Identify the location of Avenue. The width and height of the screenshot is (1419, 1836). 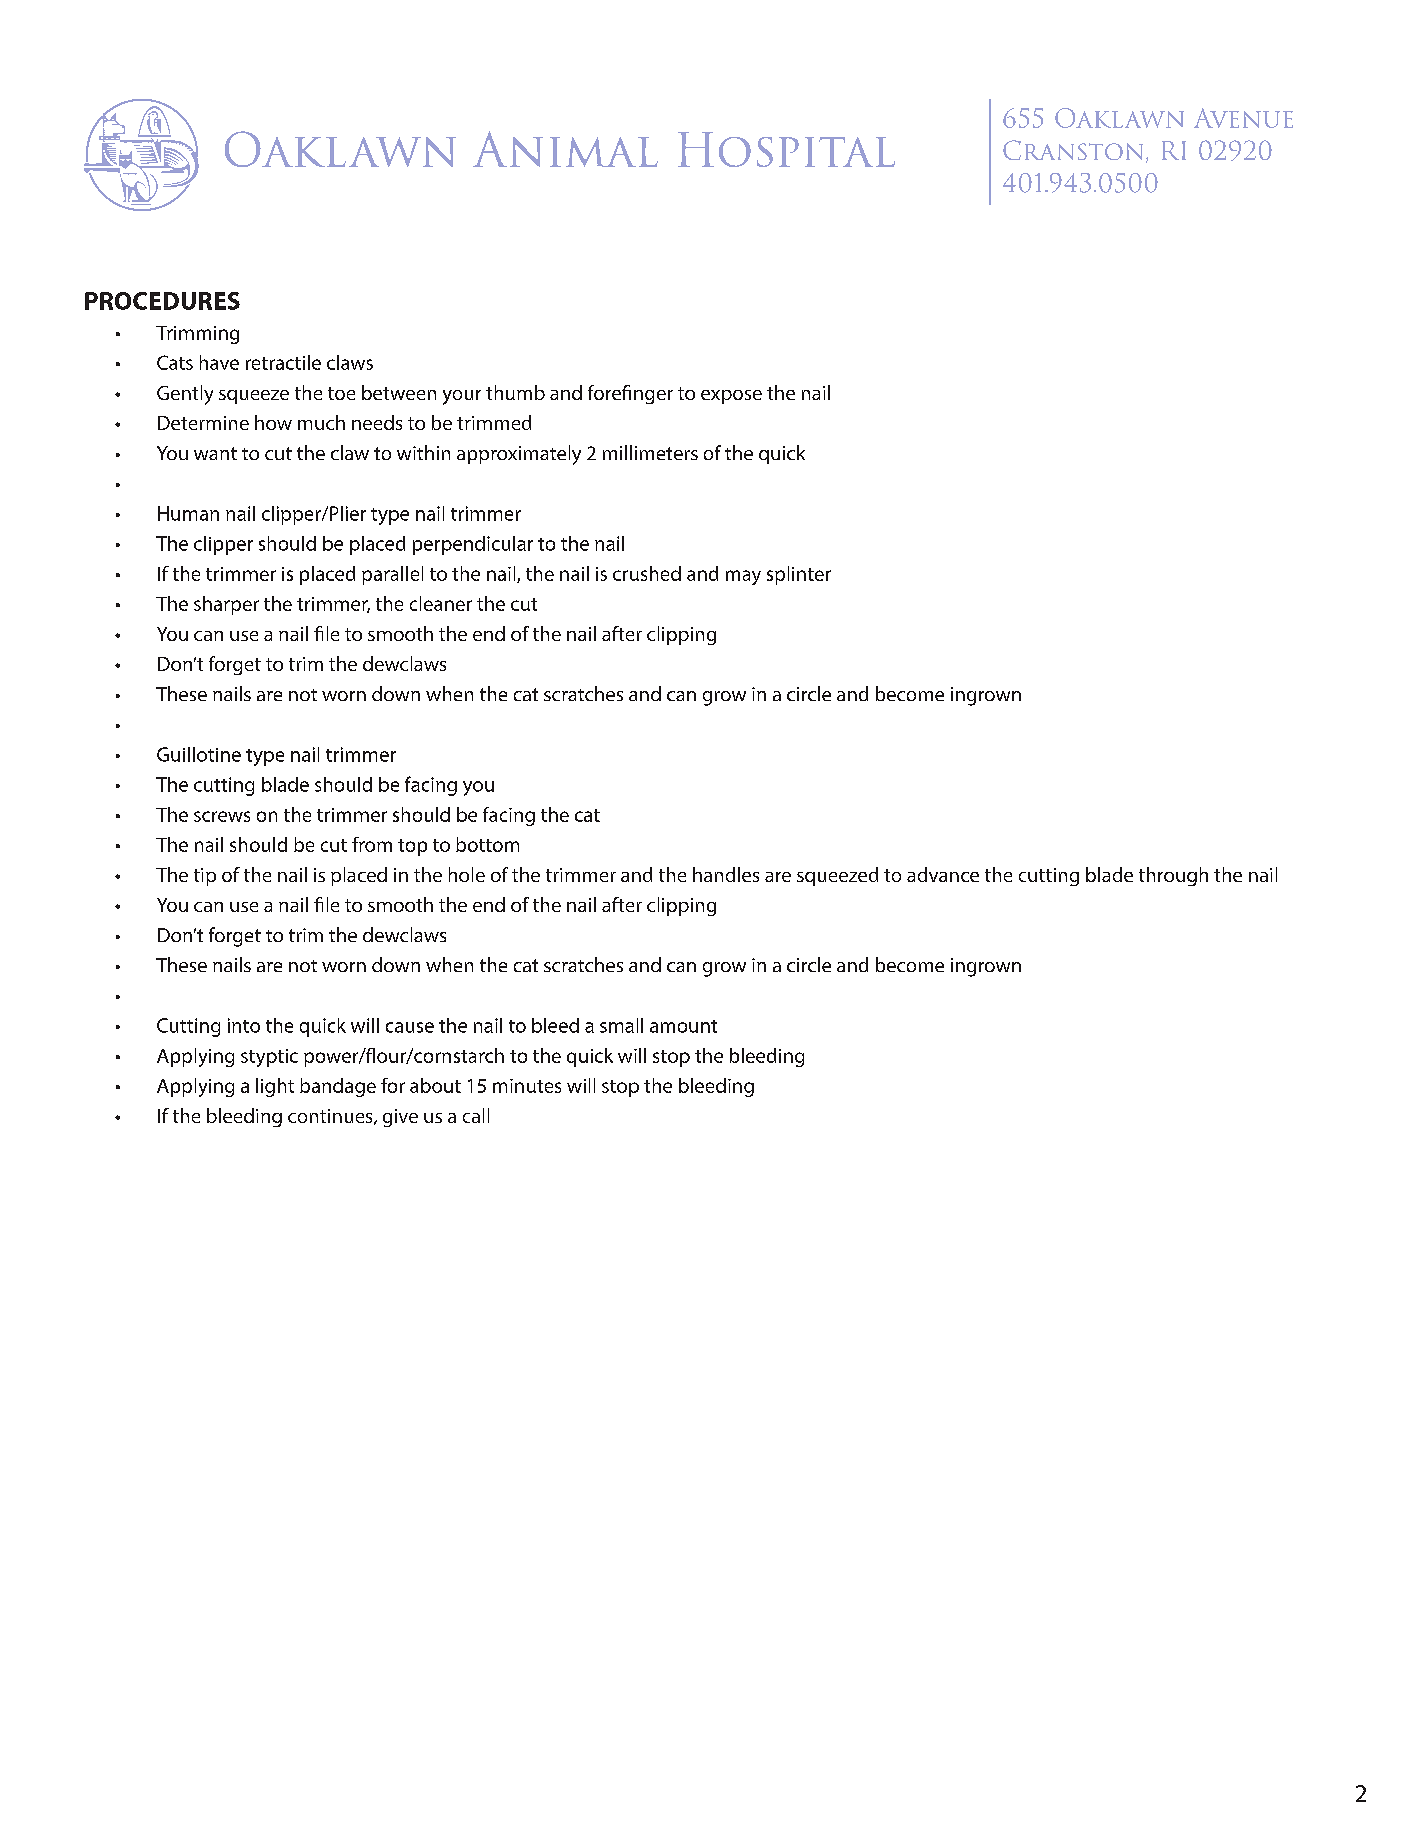
(1243, 118).
